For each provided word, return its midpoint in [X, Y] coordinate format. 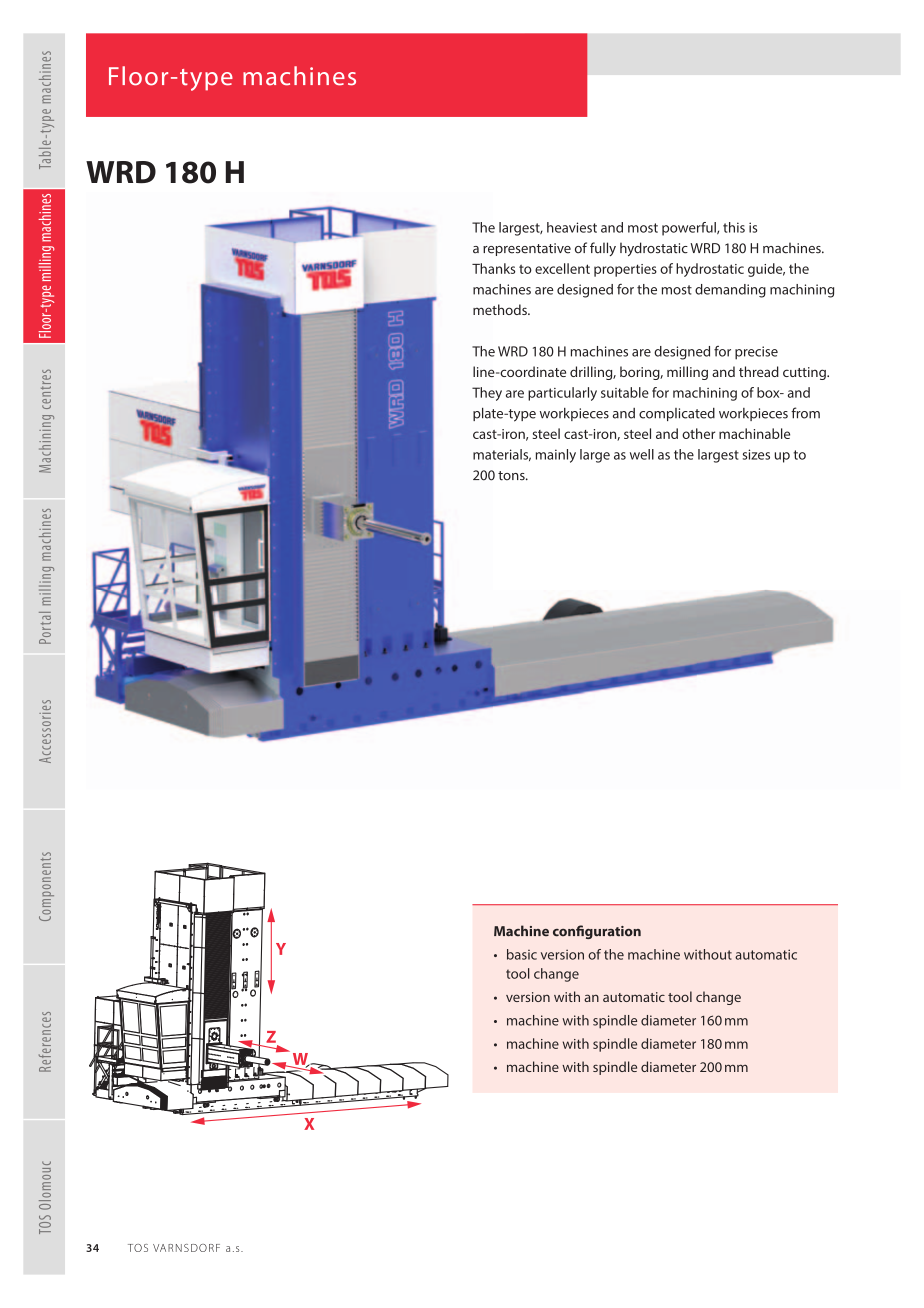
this [734, 227]
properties [625, 270]
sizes [756, 454]
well [642, 454]
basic [522, 954]
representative [527, 249]
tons [512, 476]
